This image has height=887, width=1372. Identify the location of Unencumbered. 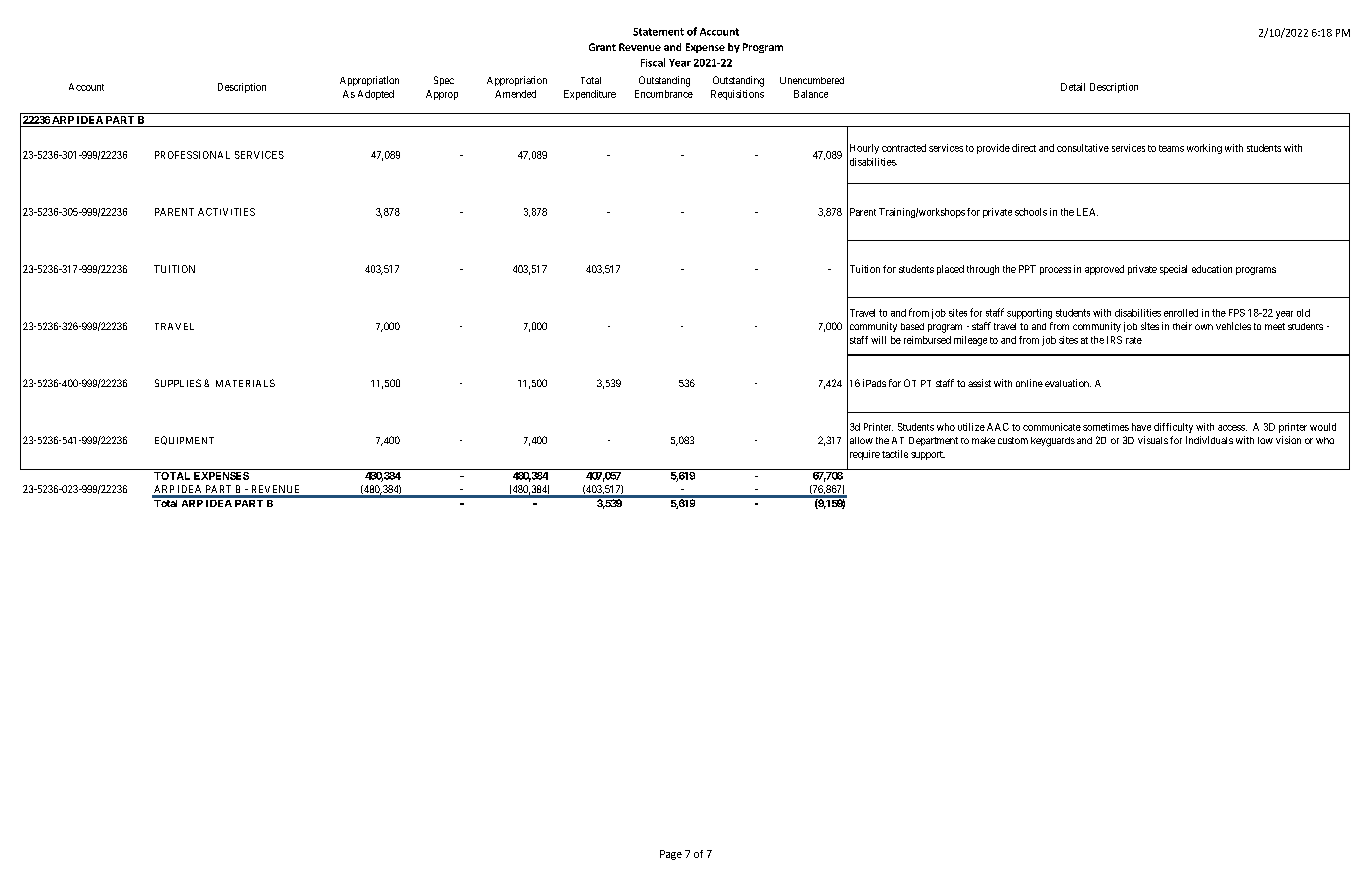
(812, 80).
